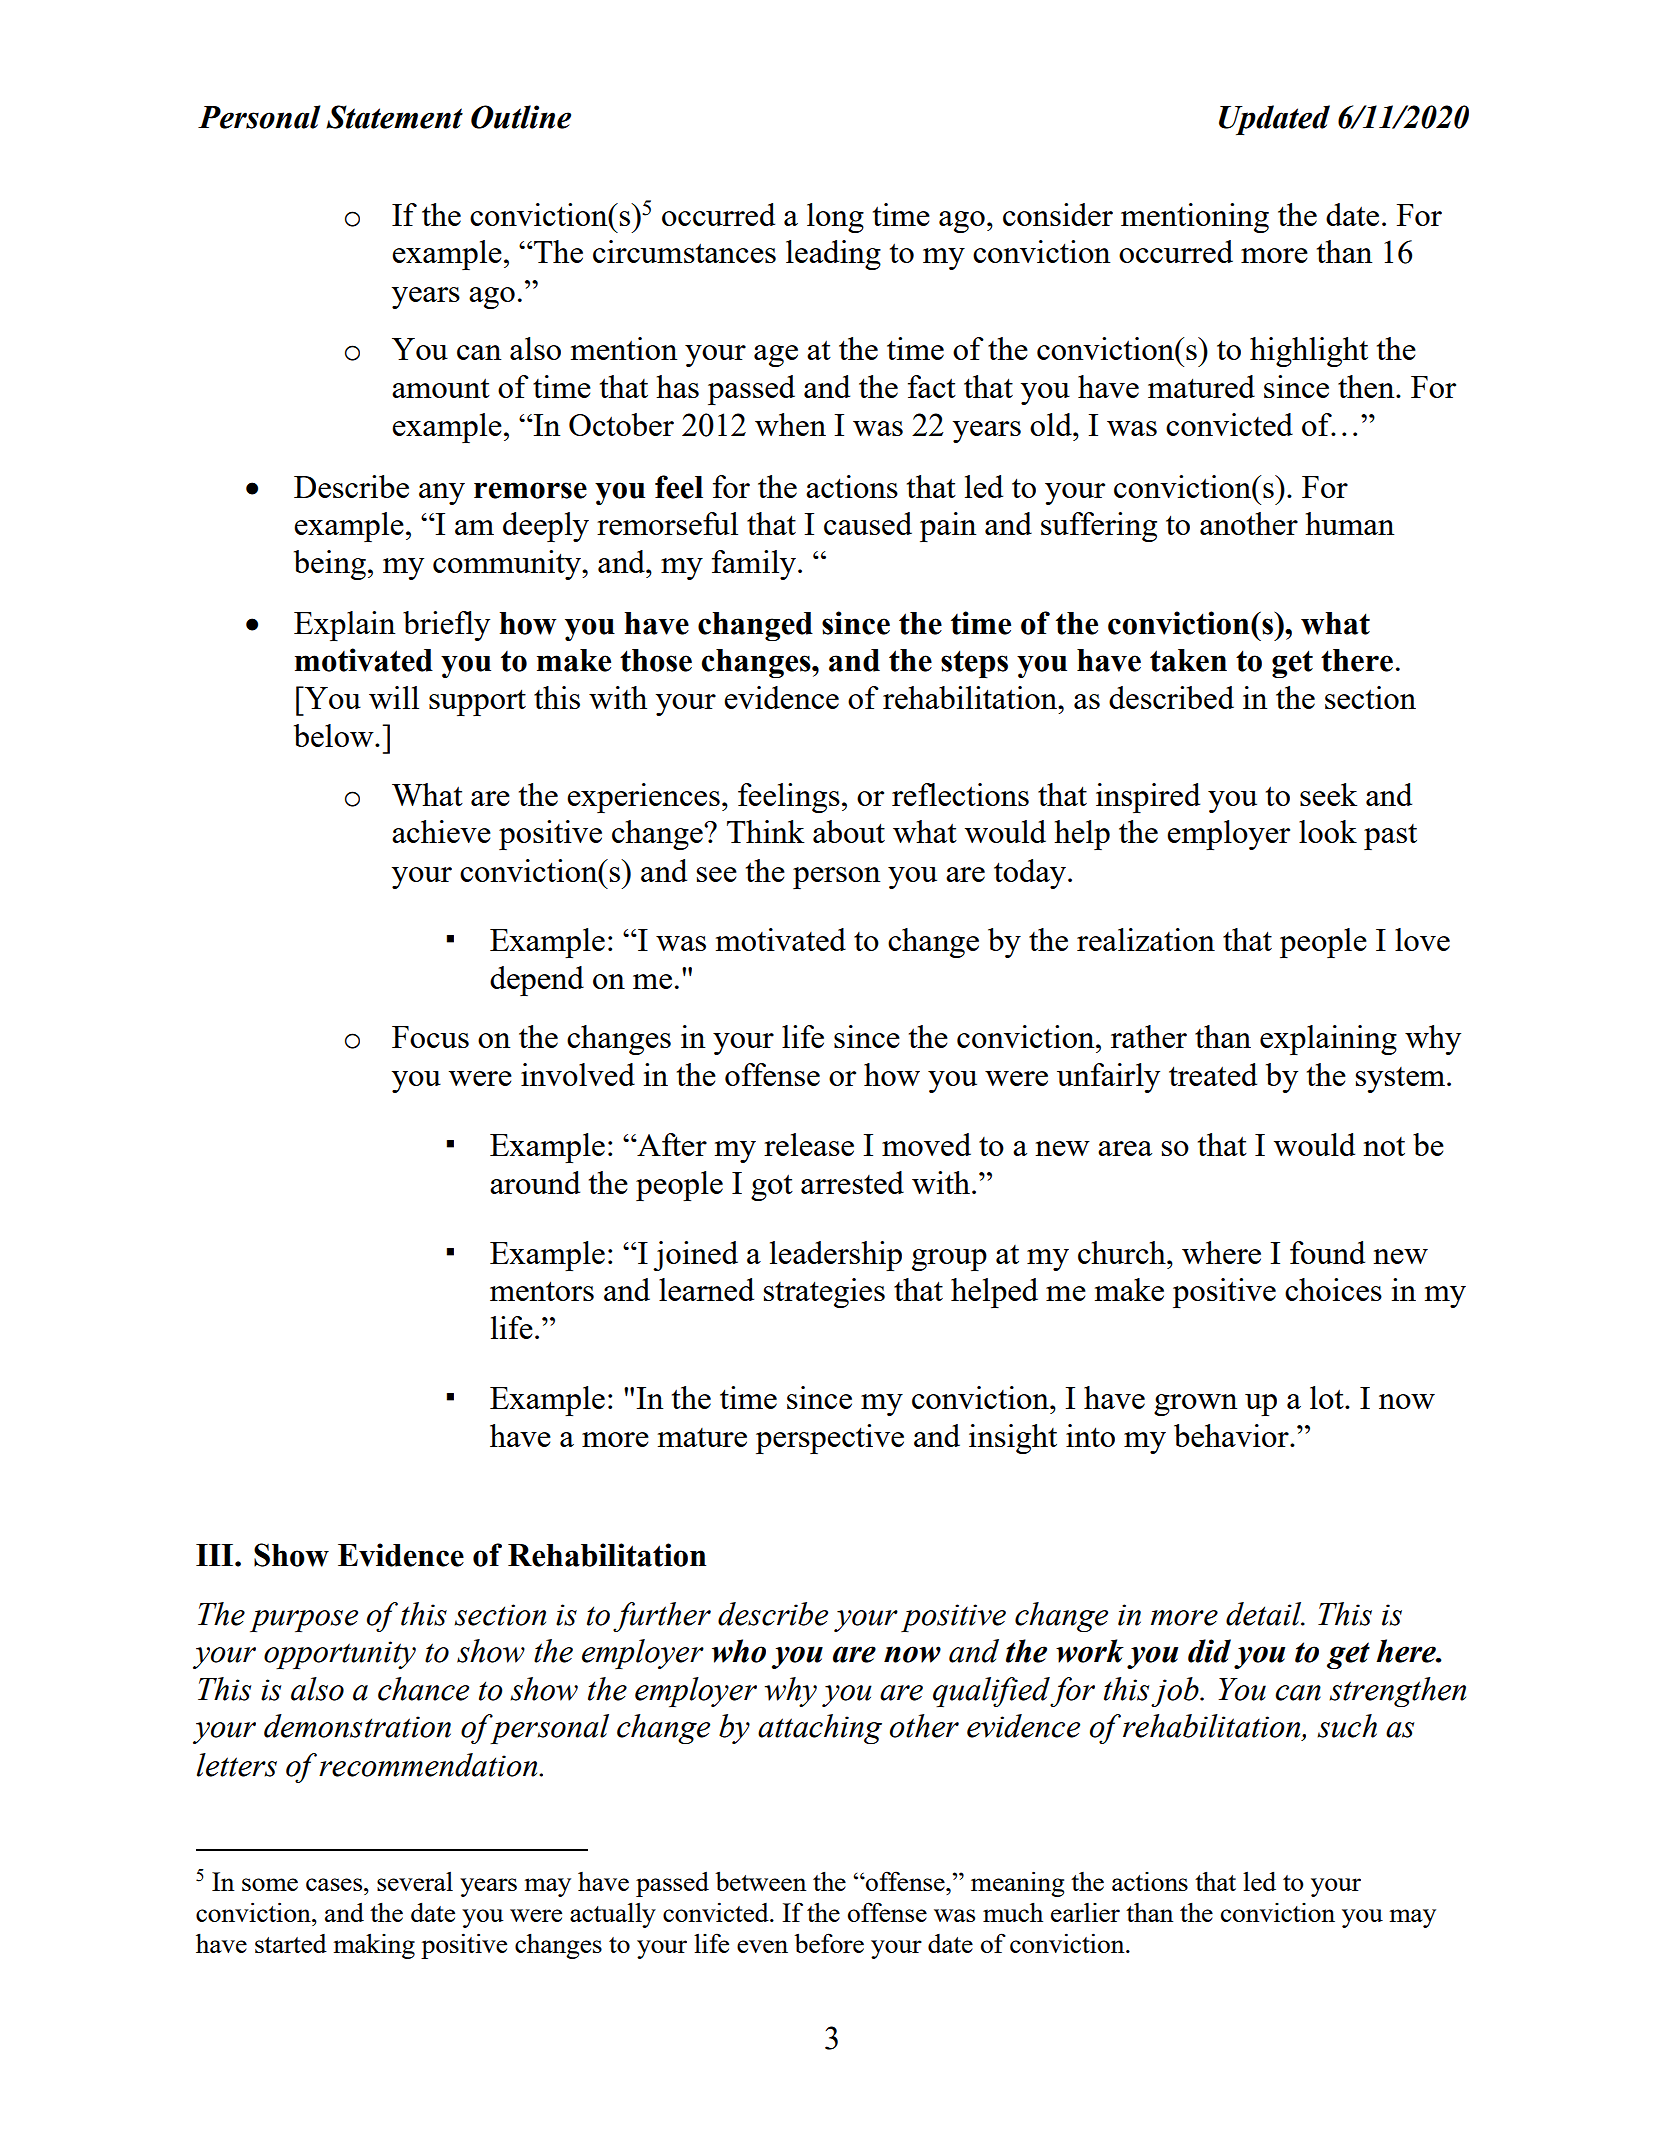  I want to click on several, so click(415, 1881).
